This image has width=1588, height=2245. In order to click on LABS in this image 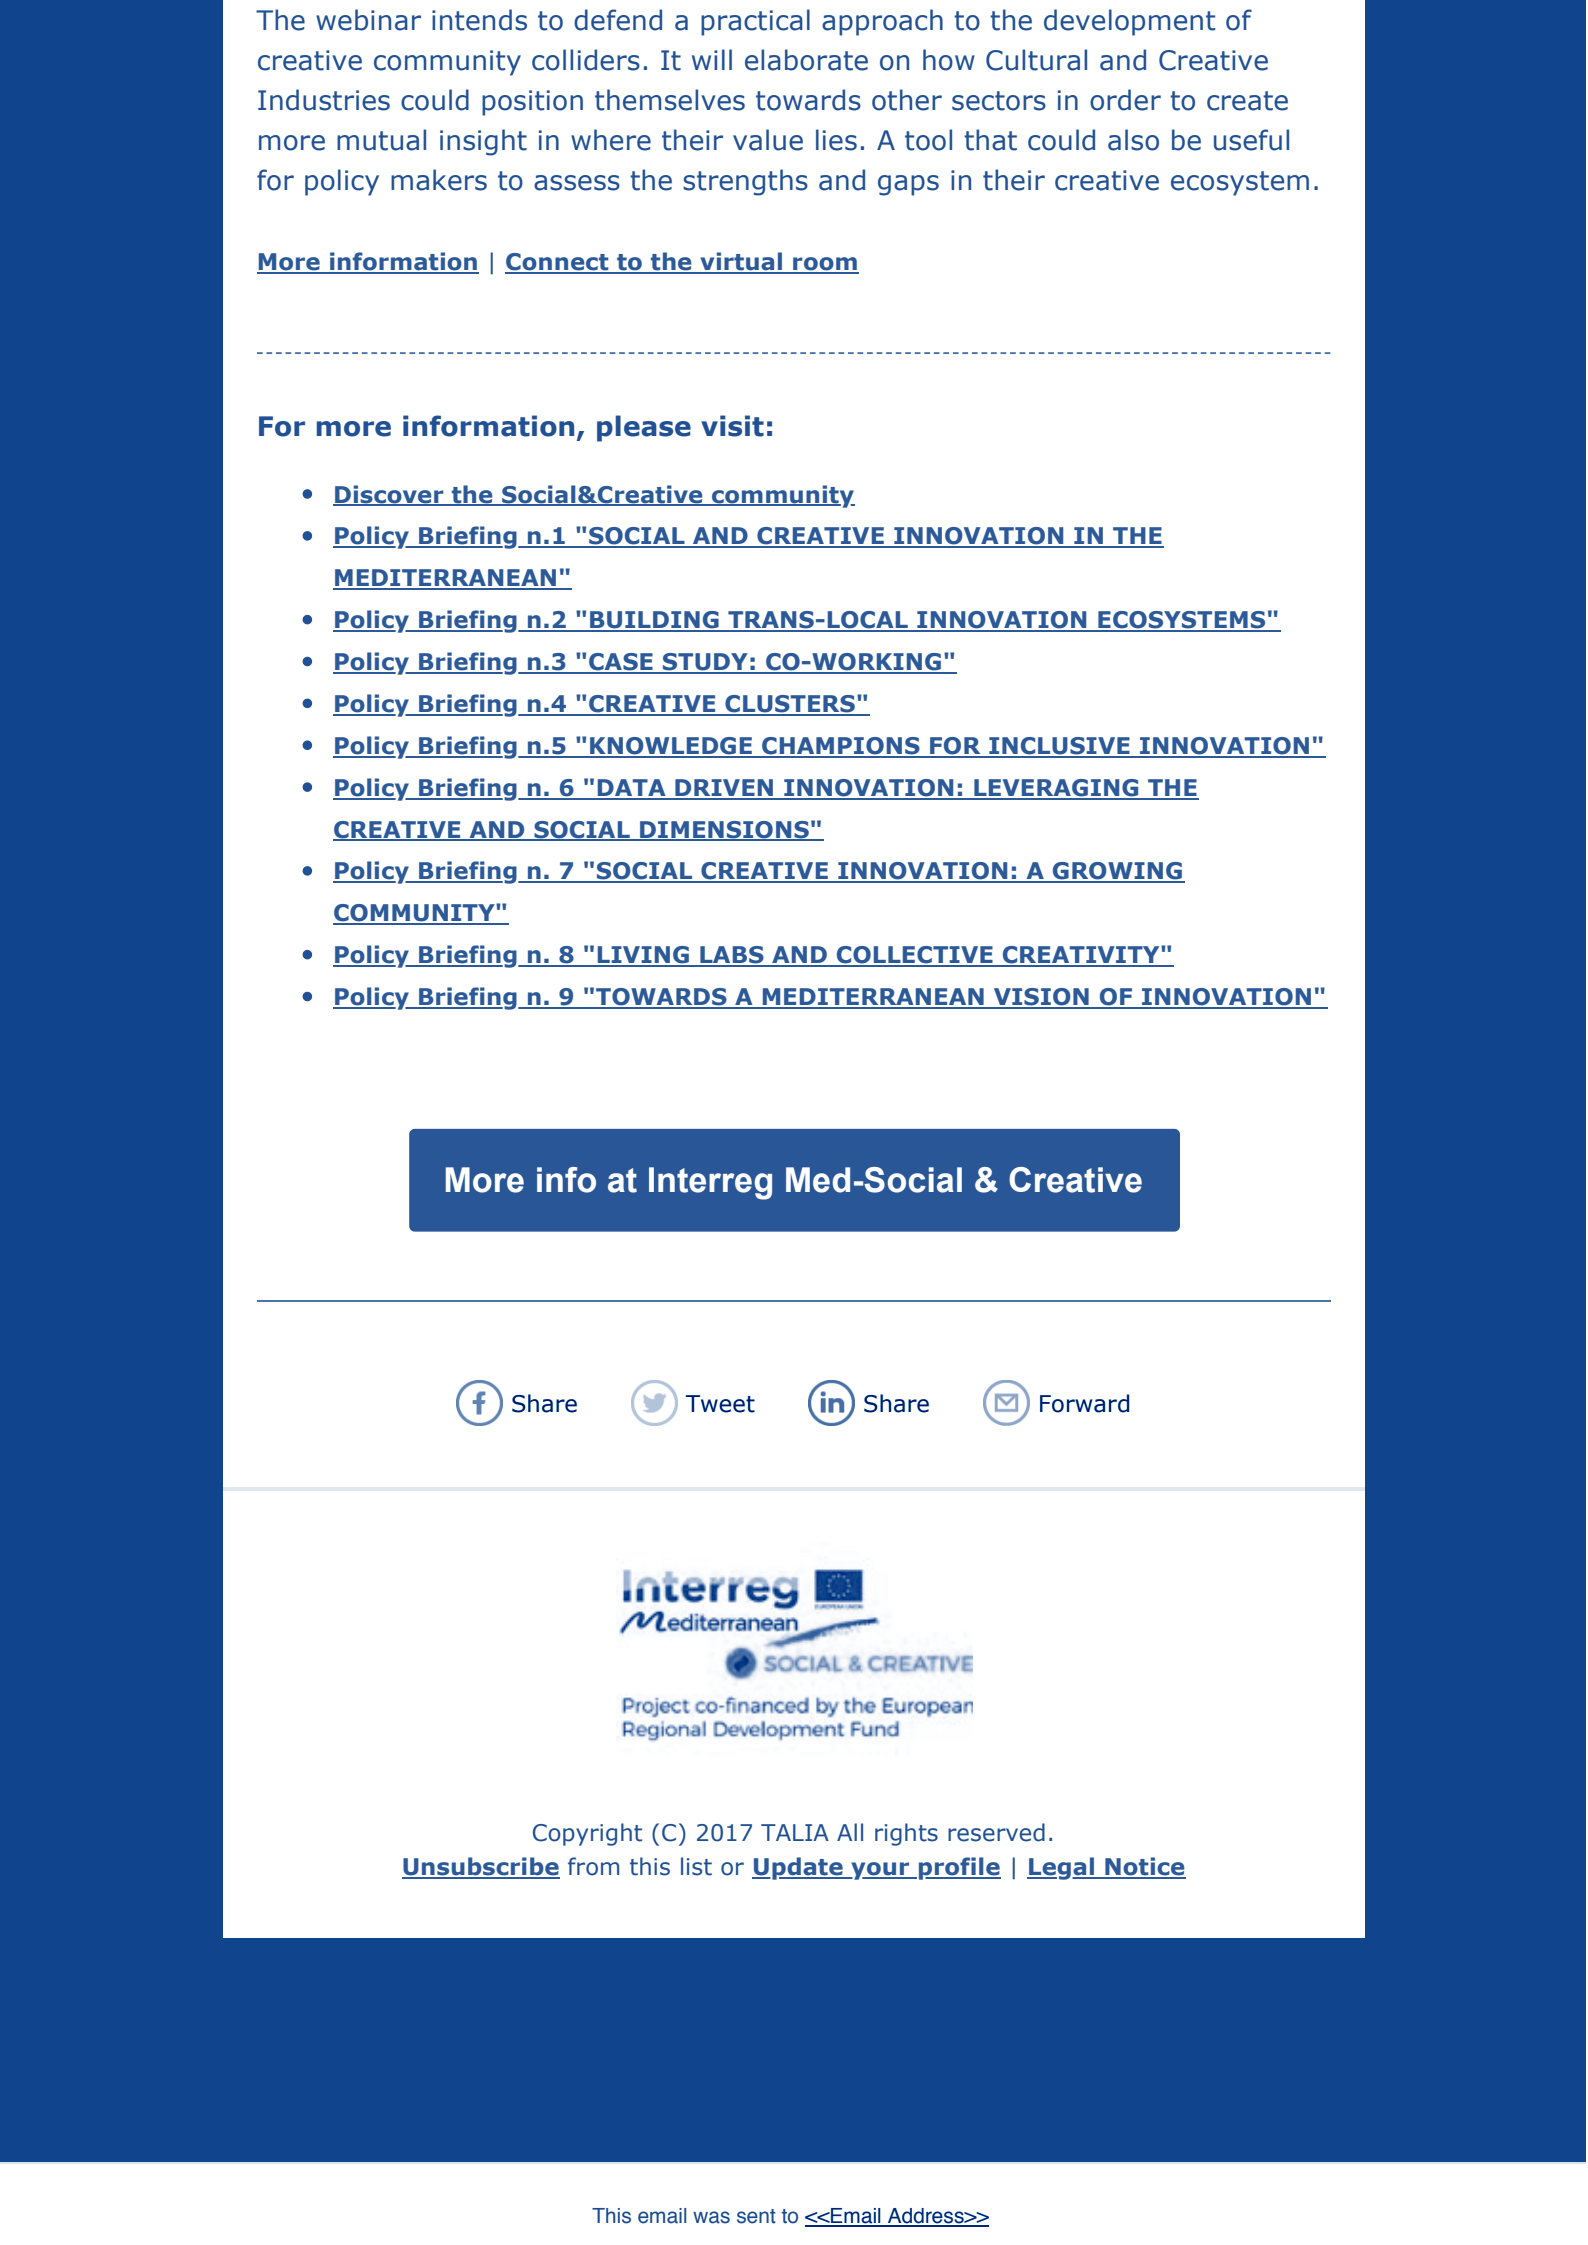, I will do `click(732, 956)`.
